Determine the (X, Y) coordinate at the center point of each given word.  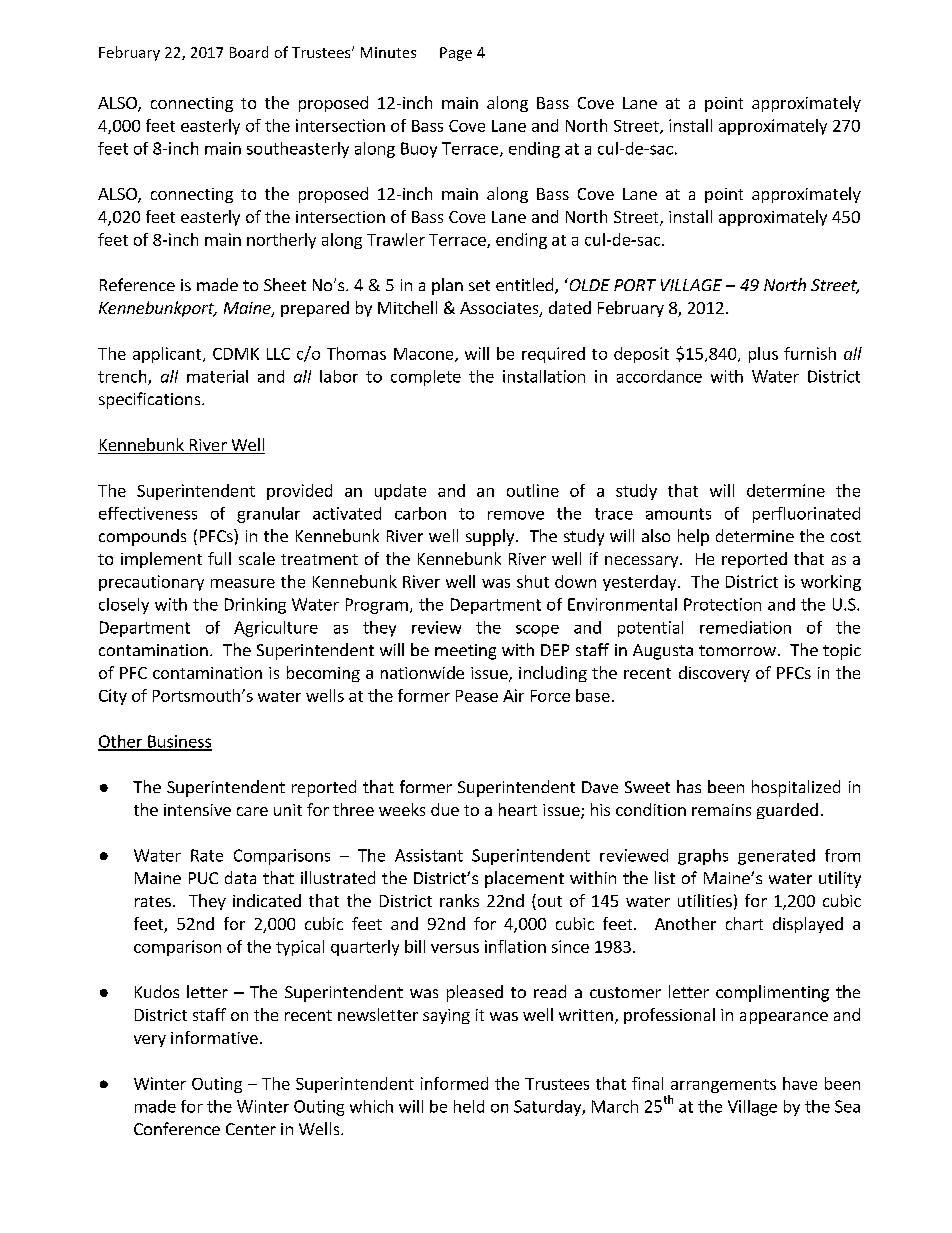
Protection (722, 604)
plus (763, 355)
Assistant (429, 855)
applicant (168, 355)
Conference (177, 1128)
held (469, 1106)
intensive (197, 810)
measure (243, 583)
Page (456, 54)
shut (533, 581)
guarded (787, 811)
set (479, 285)
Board (249, 52)
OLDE (588, 284)
